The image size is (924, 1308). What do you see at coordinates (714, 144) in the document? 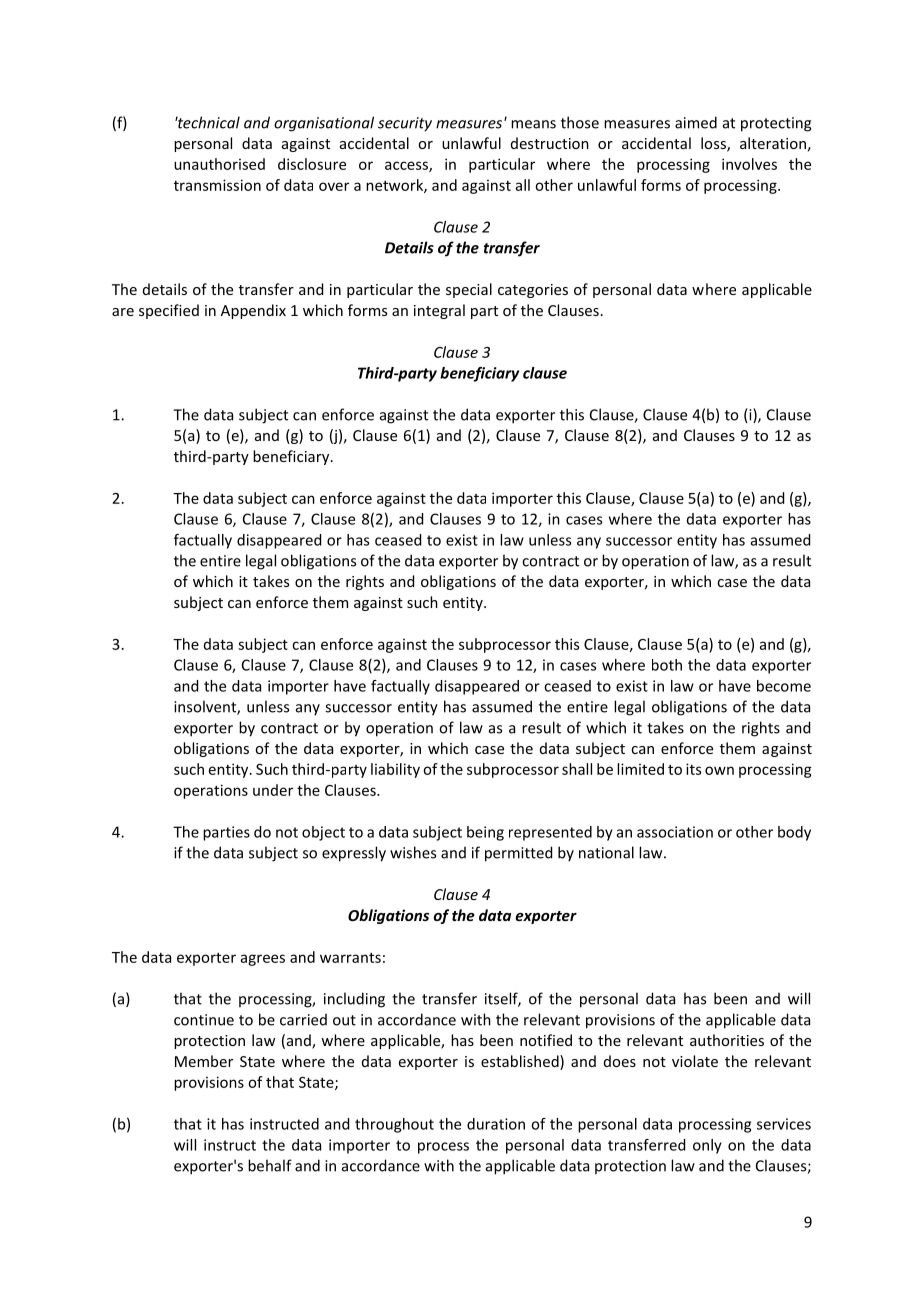
I see `loss` at bounding box center [714, 144].
